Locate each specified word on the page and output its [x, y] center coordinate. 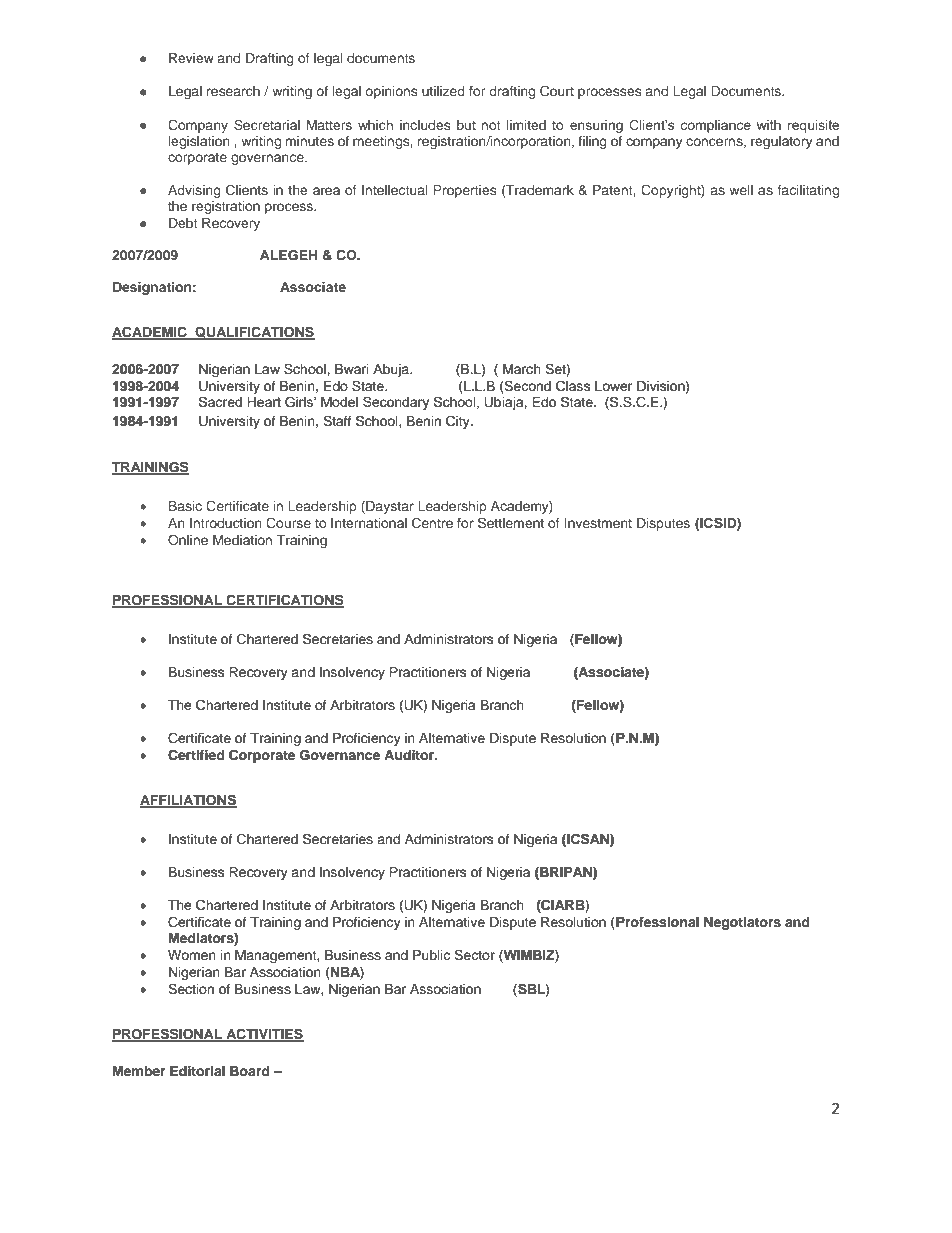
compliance [716, 126]
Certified [196, 755]
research [233, 91]
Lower [614, 386]
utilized [443, 91]
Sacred [220, 401]
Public [431, 955]
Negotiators [742, 923]
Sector [474, 955]
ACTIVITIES [264, 1034]
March [522, 369]
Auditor [410, 755]
